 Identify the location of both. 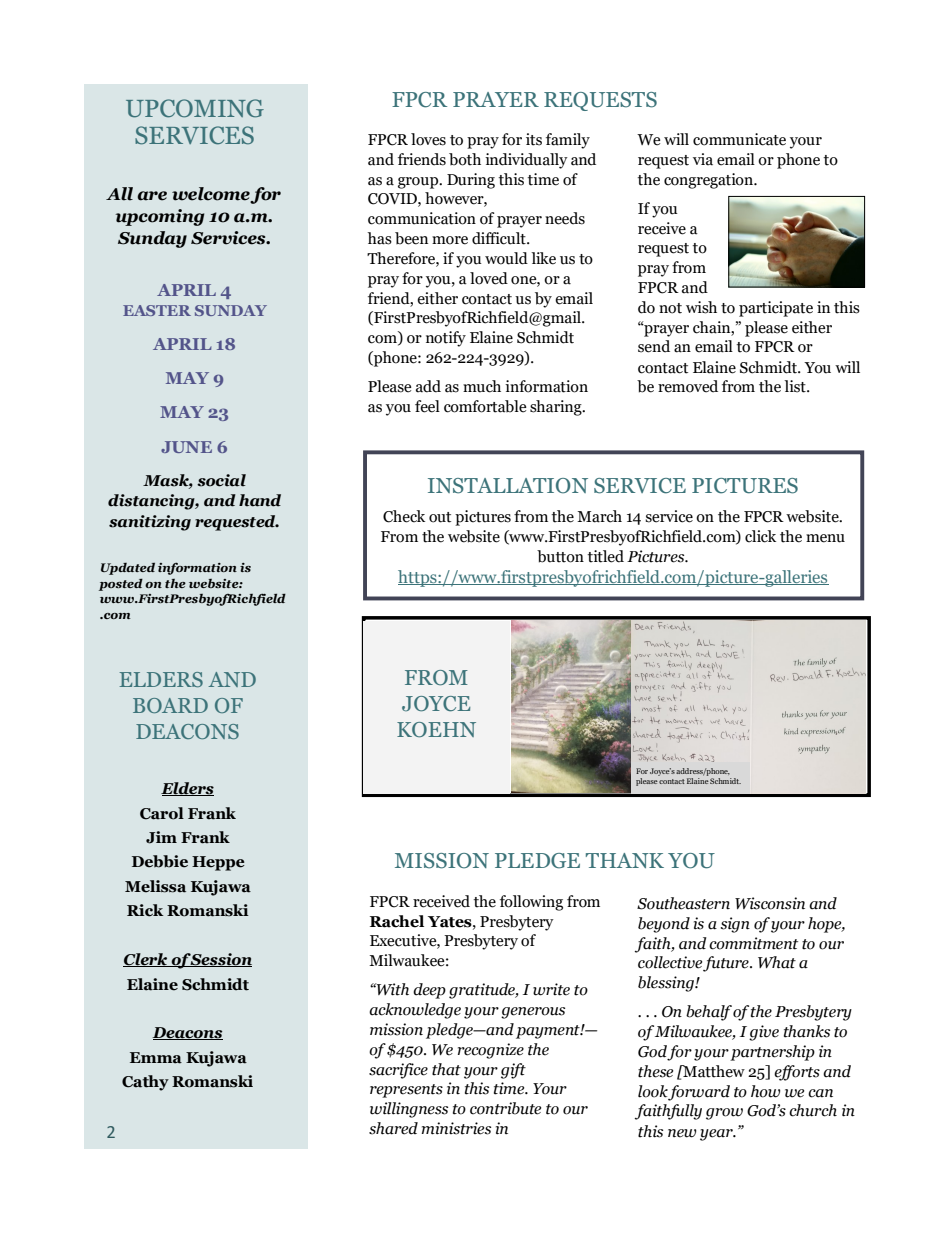
(465, 159).
